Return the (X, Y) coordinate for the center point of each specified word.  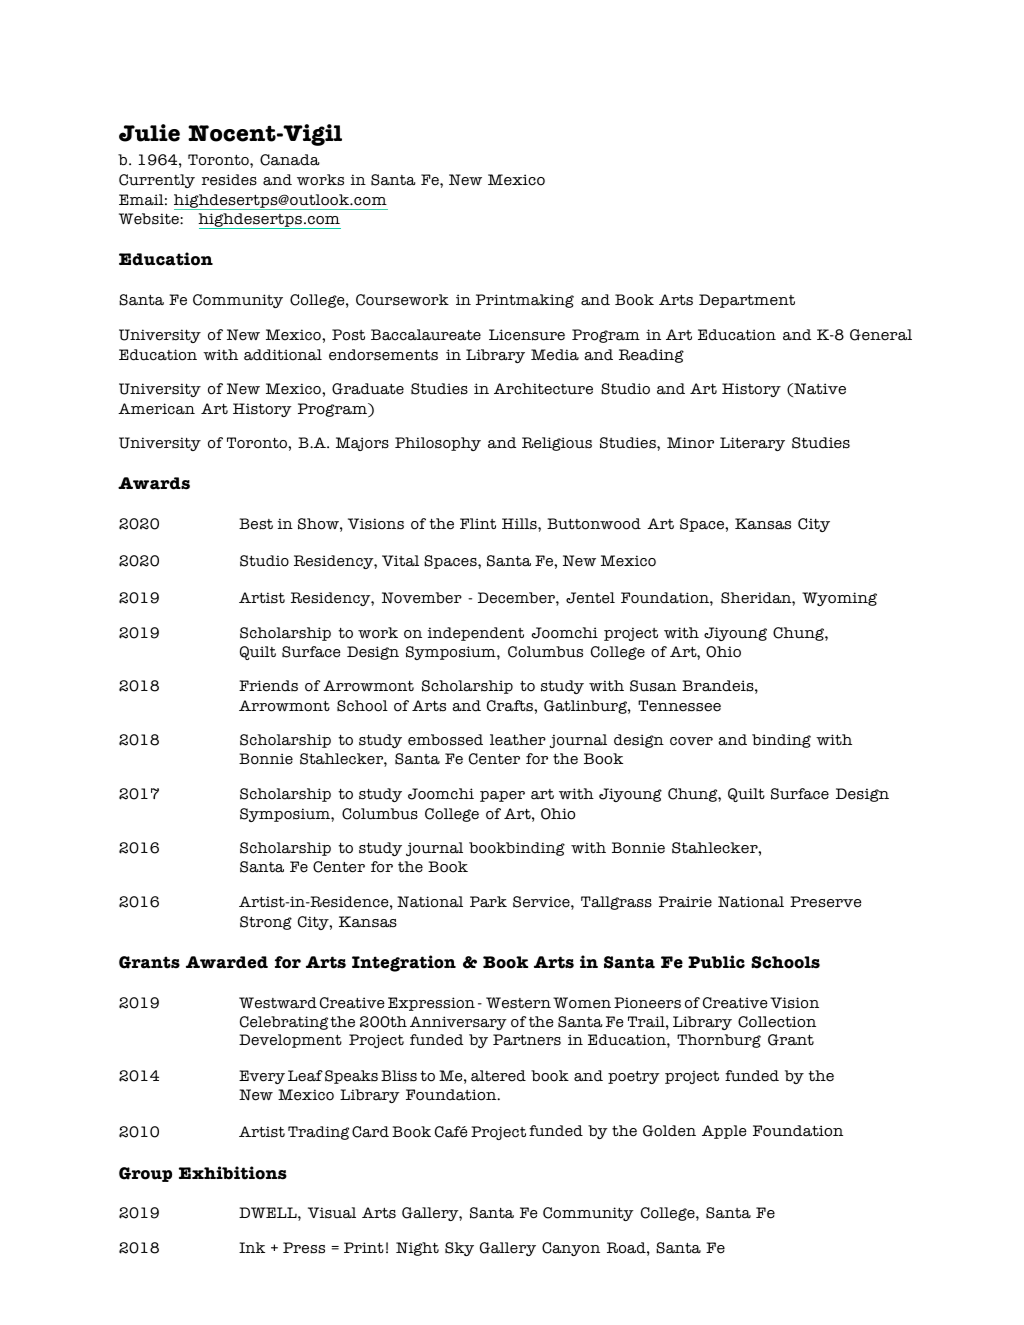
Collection (777, 1022)
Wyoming (839, 599)
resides (229, 180)
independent (476, 634)
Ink (252, 1247)
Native (819, 390)
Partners (527, 1040)
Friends (268, 686)
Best (256, 524)
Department (747, 301)
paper (502, 796)
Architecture (543, 389)
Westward (278, 1003)
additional (283, 355)
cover (691, 741)
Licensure (527, 335)
